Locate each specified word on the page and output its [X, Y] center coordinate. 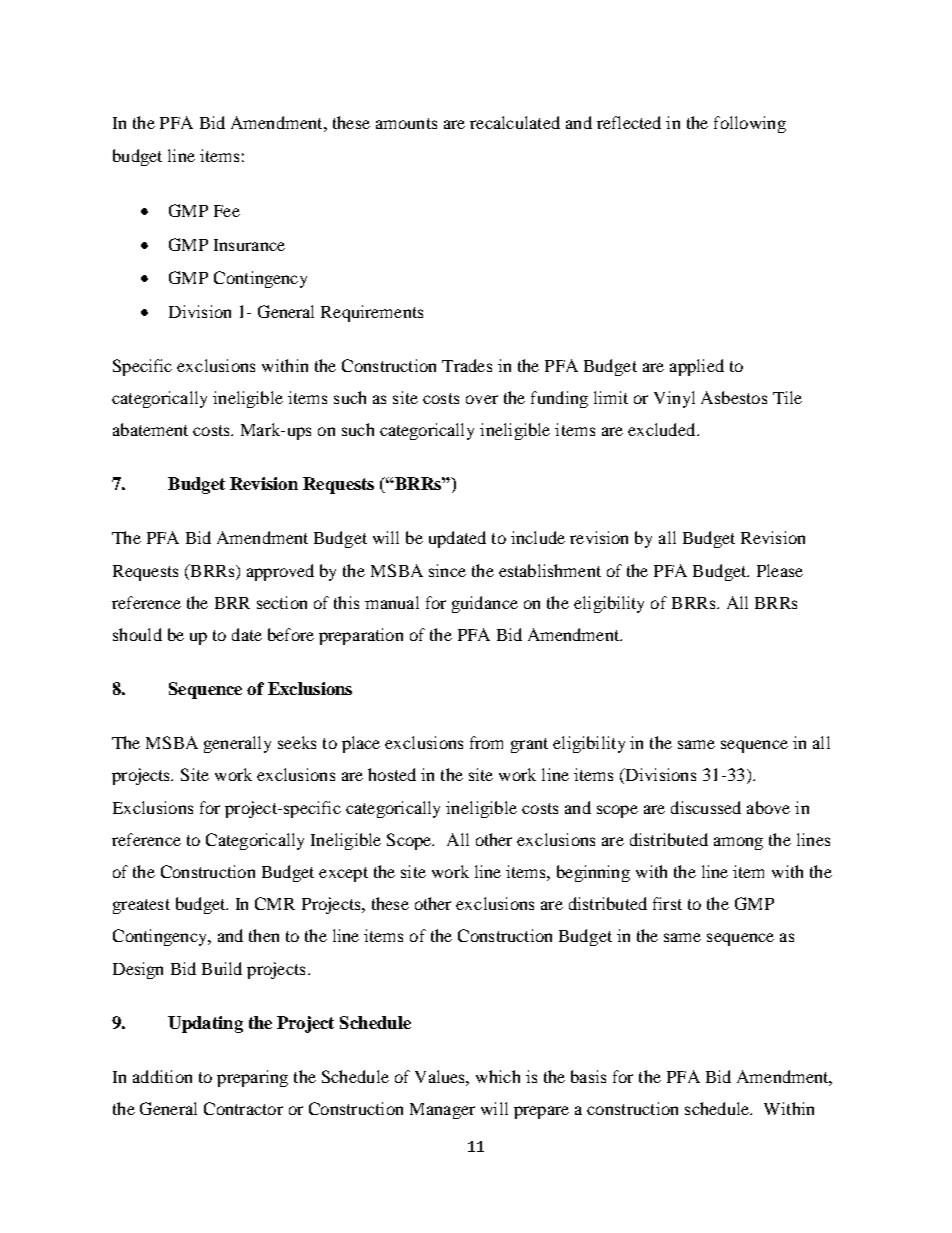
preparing [252, 1078]
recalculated [515, 122]
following [750, 124]
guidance [485, 604]
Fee [227, 211]
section [282, 602]
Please [780, 570]
